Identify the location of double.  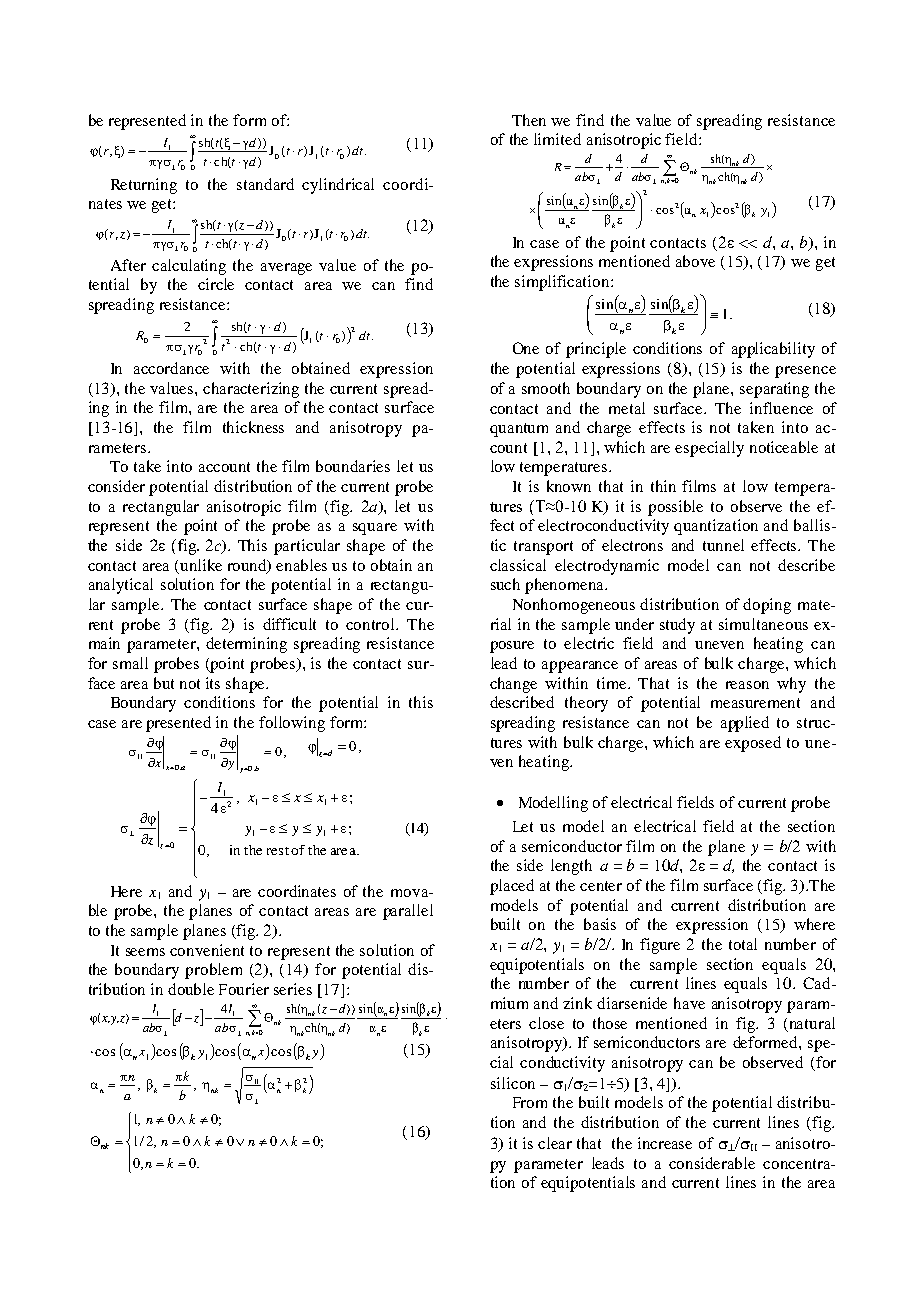
(191, 989).
